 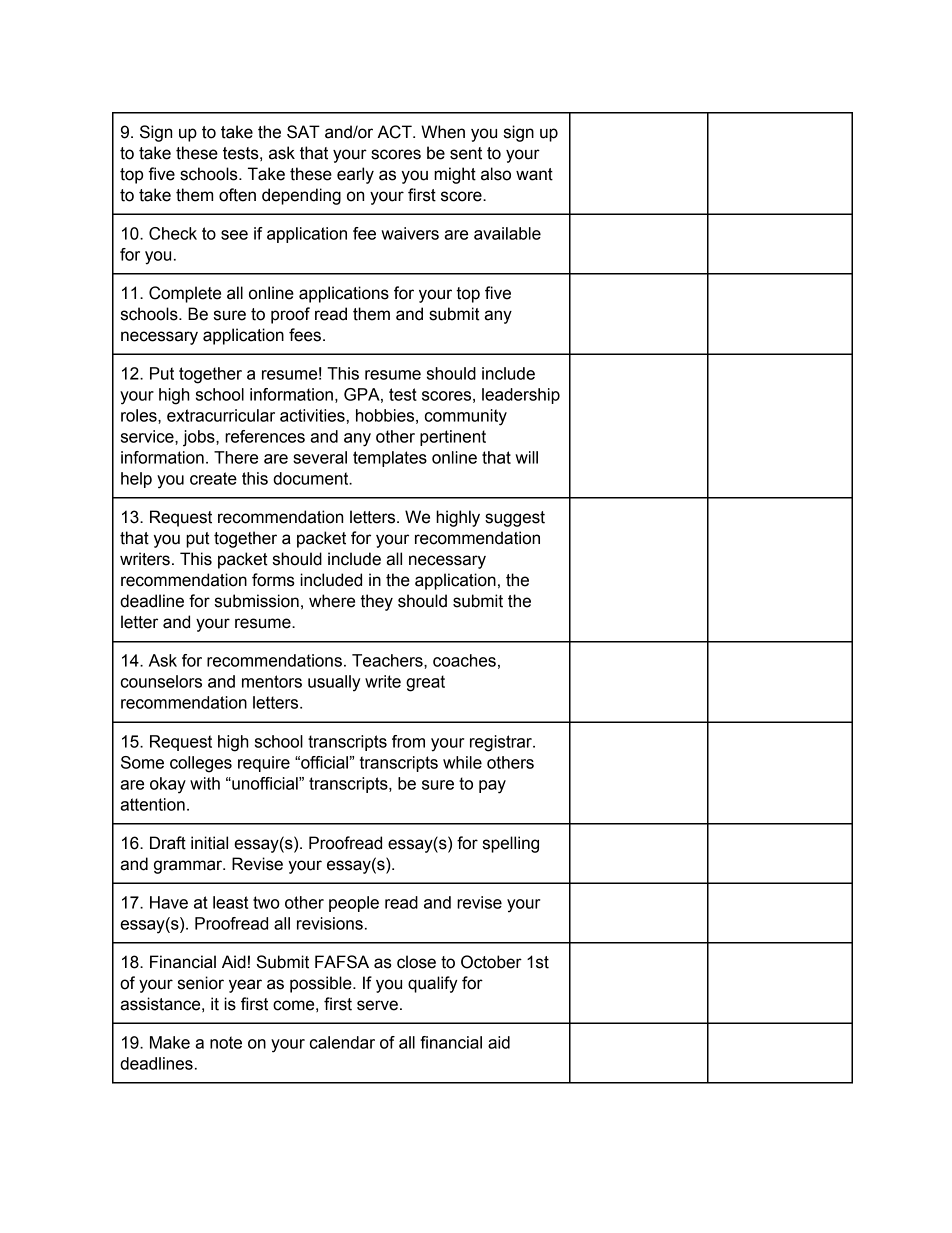 I want to click on fees, so click(x=305, y=335).
